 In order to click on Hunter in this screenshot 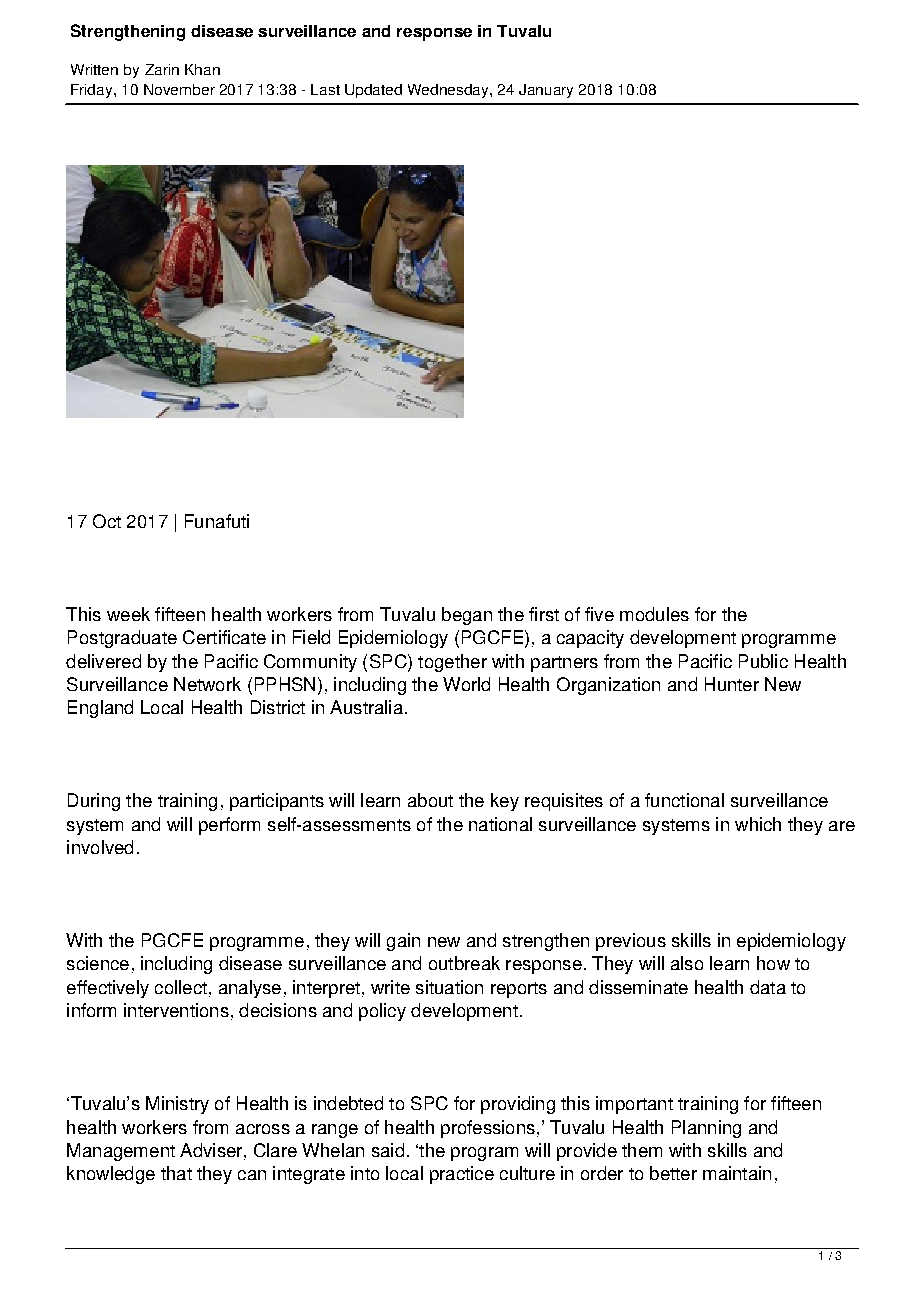, I will do `click(732, 684)`.
